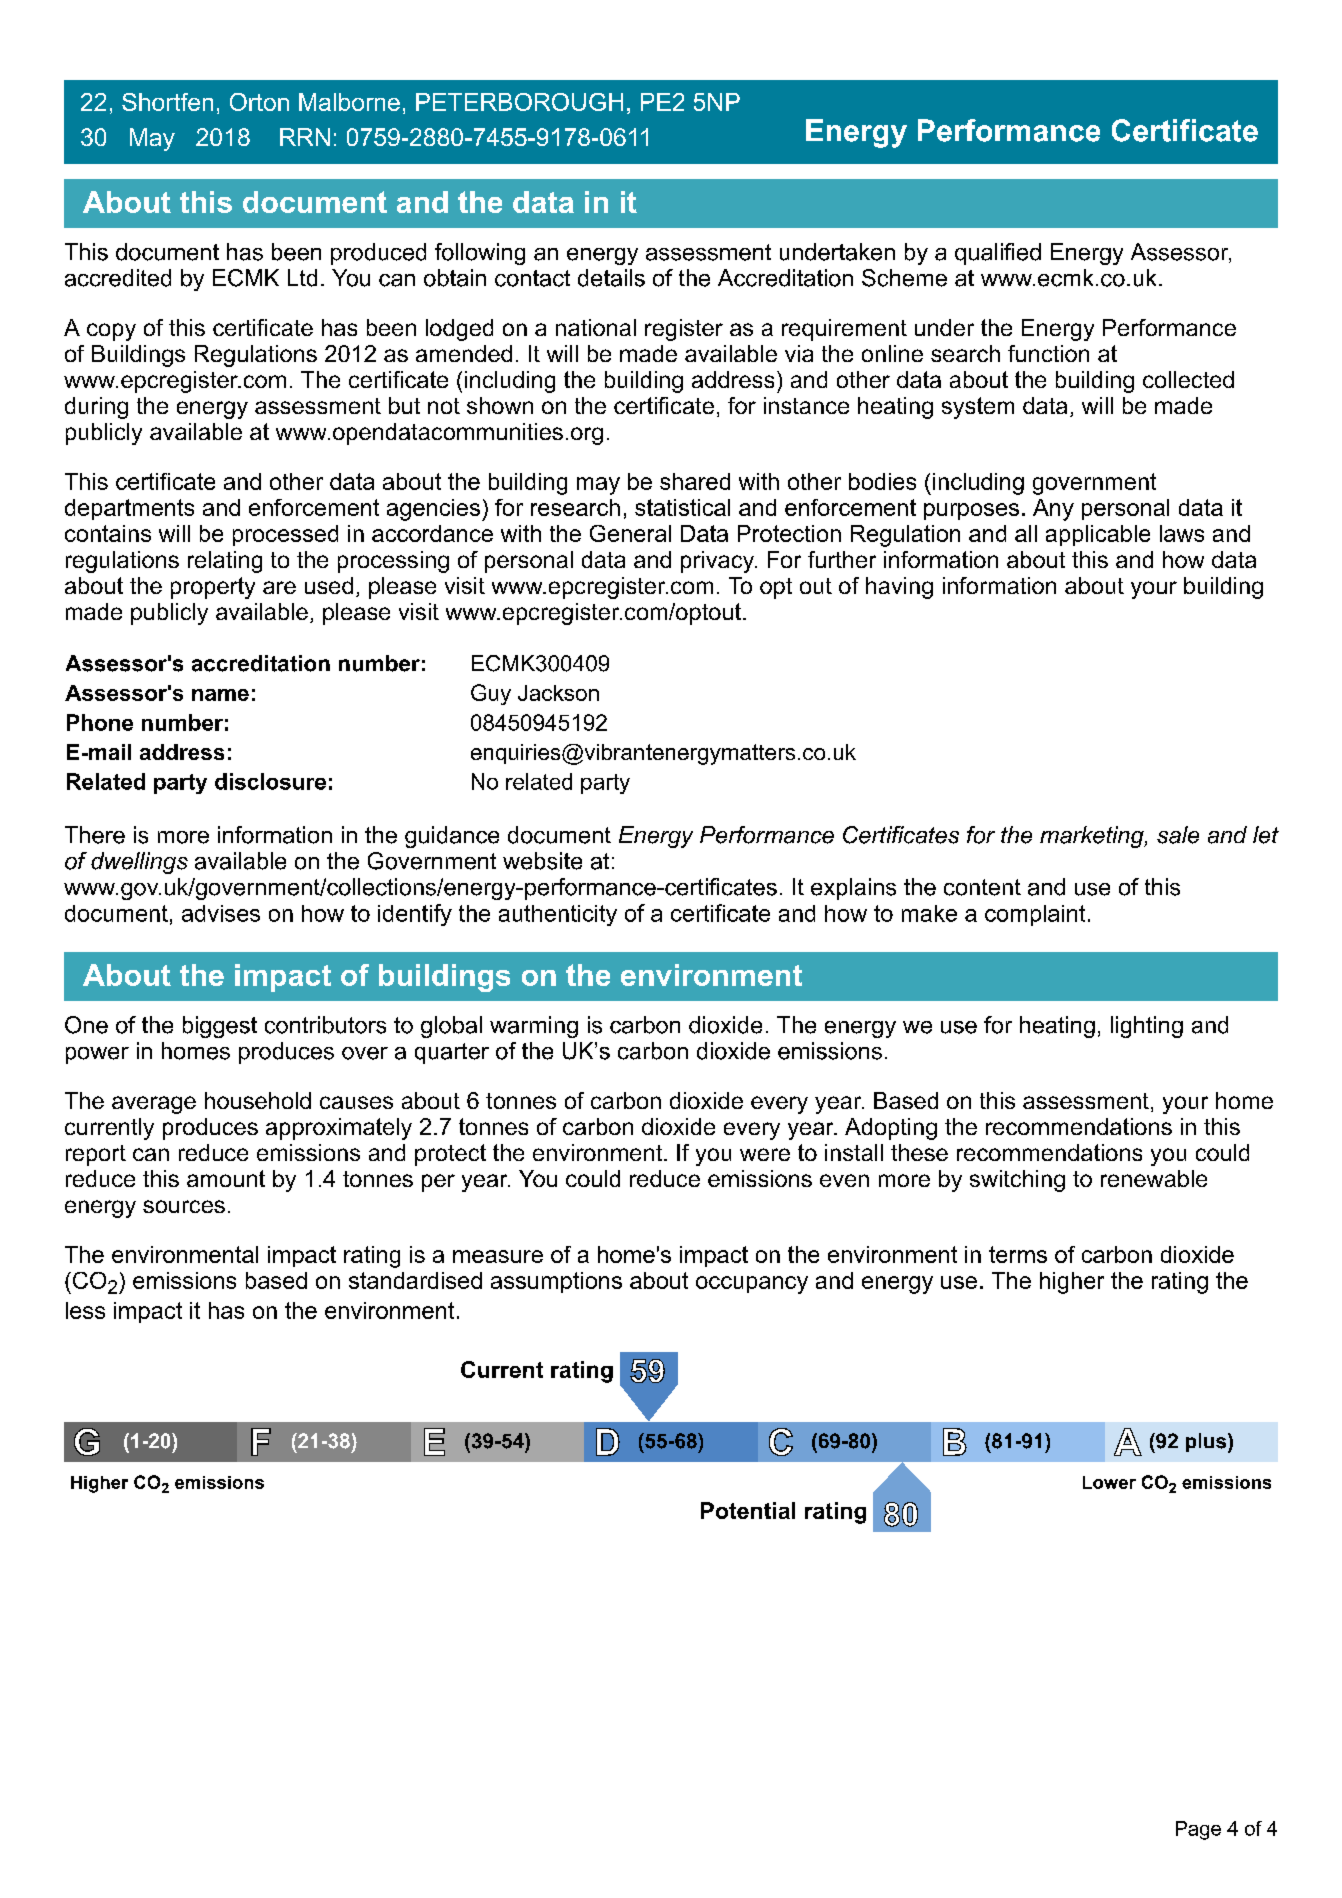 This screenshot has width=1342, height=1898. Describe the element at coordinates (259, 102) in the screenshot. I see `Orton` at that location.
